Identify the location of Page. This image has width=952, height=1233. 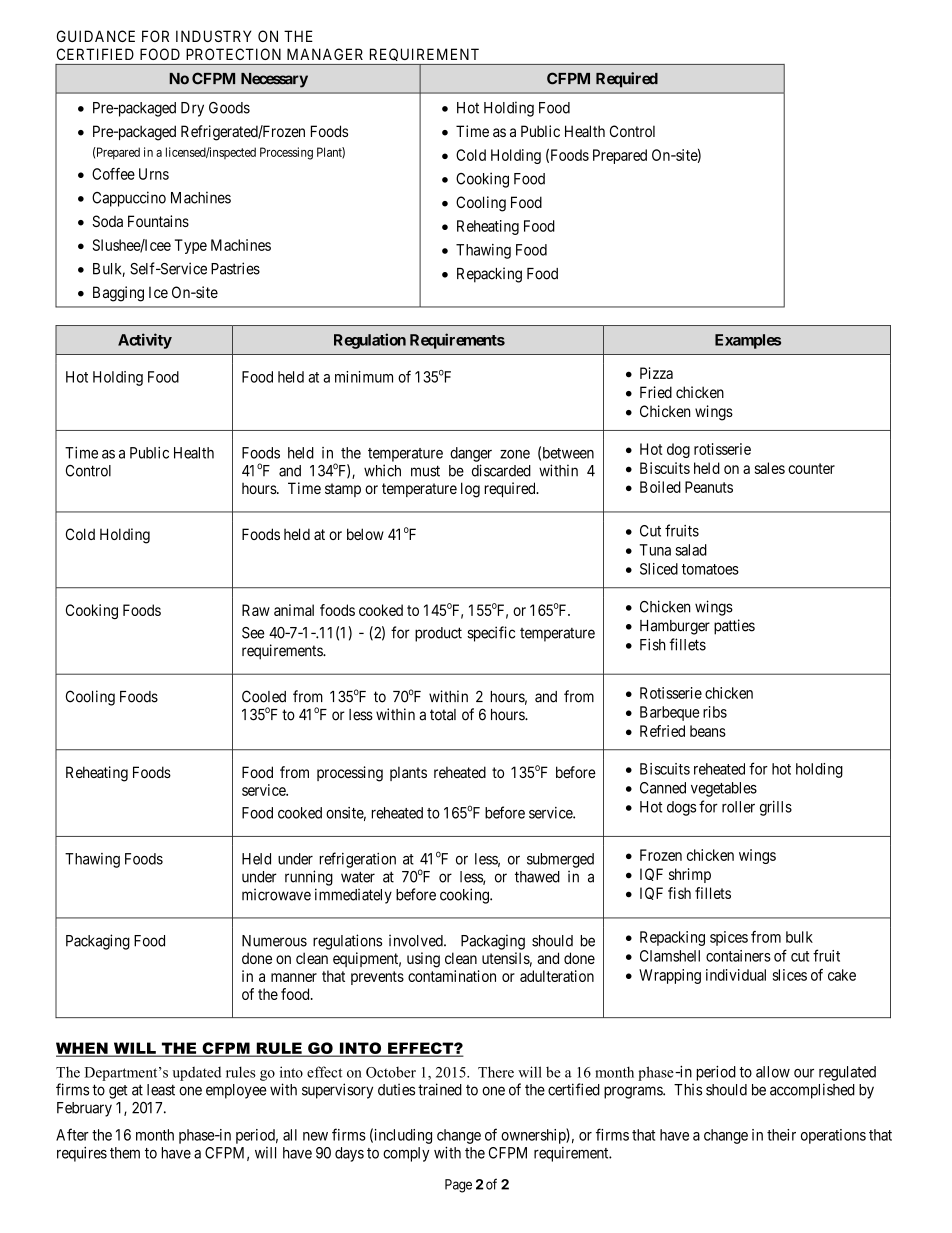
(458, 1186).
